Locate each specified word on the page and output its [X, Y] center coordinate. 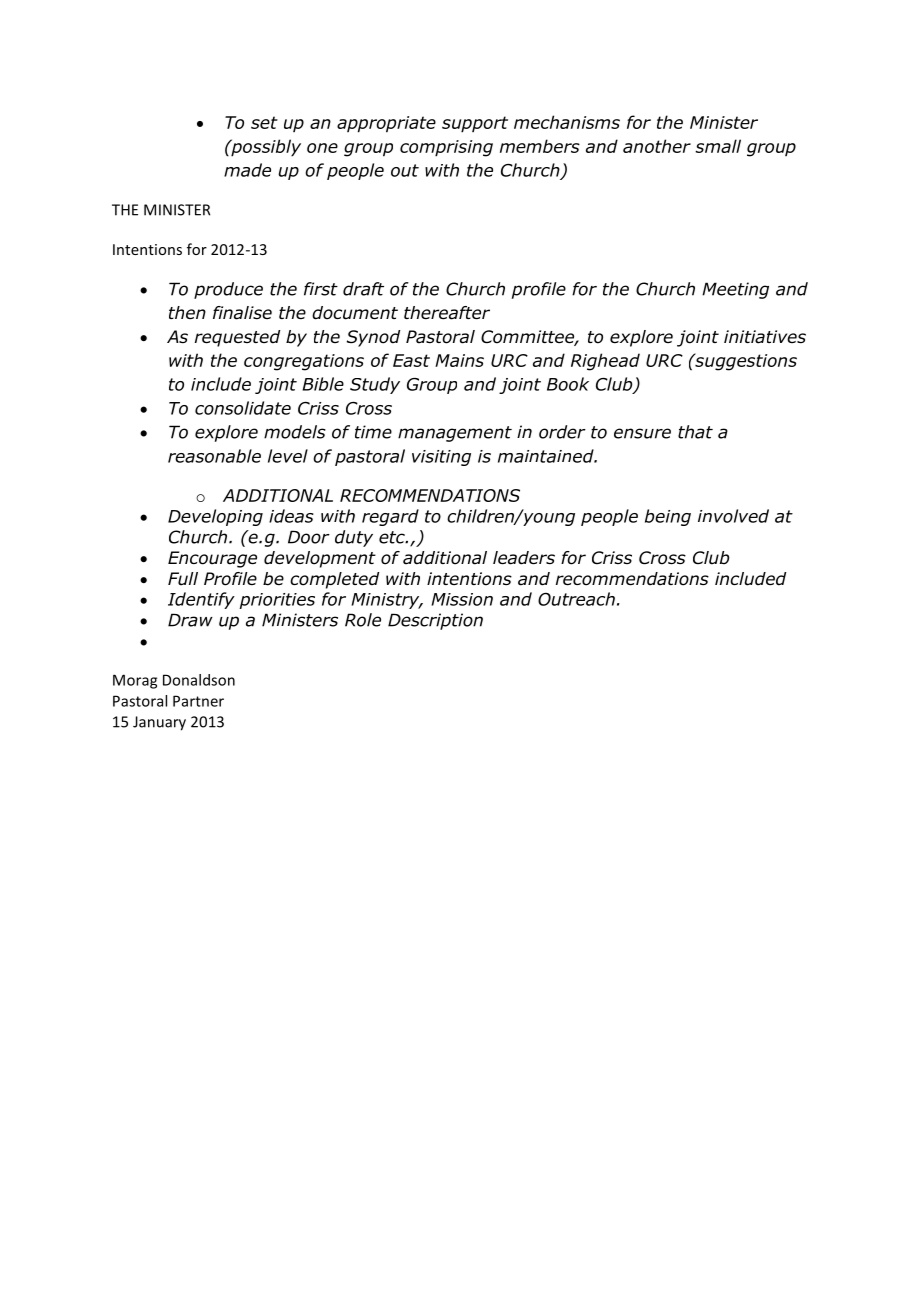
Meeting [735, 290]
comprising [446, 148]
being [668, 517]
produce [228, 290]
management [455, 434]
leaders [524, 558]
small [718, 146]
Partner [198, 701]
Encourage [212, 559]
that [695, 432]
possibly [265, 148]
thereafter [447, 313]
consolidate [243, 408]
